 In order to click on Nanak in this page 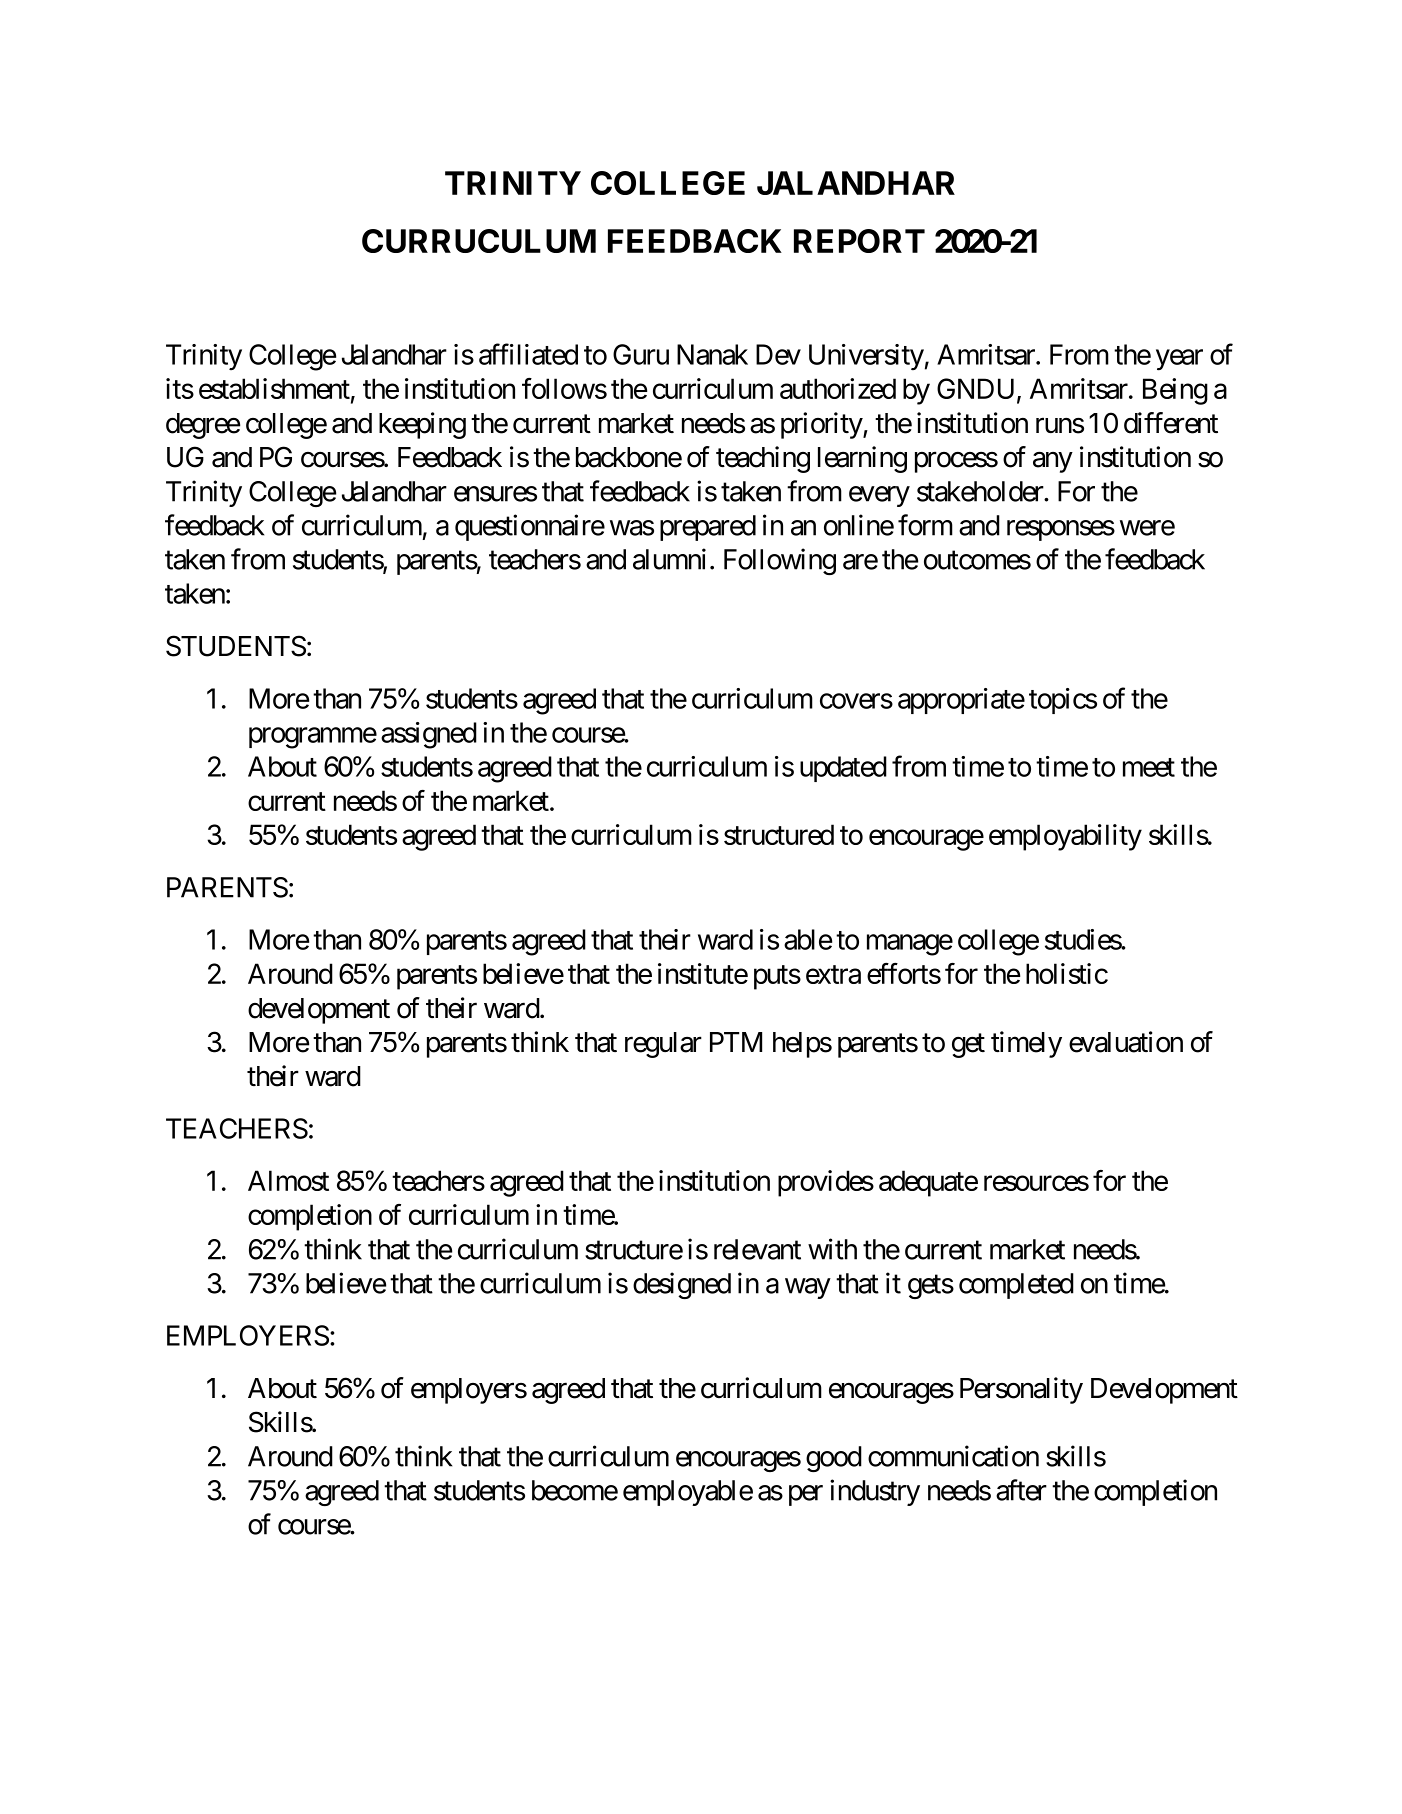, I will do `click(712, 354)`.
